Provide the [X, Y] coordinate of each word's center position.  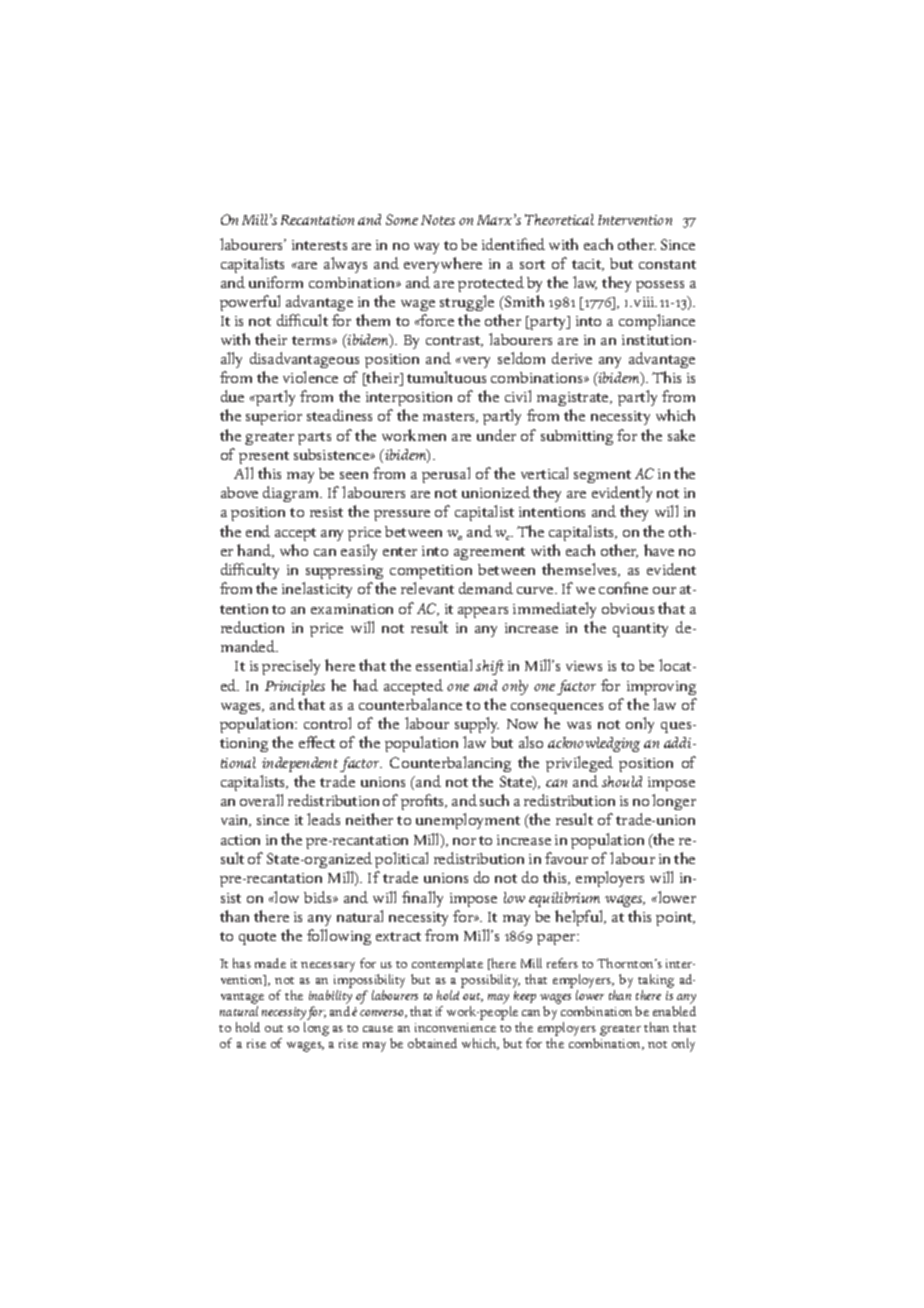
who [294, 550]
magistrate [574, 401]
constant [667, 264]
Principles [295, 687]
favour [566, 858]
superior [274, 418]
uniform [276, 282]
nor [464, 841]
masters [450, 417]
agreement [489, 553]
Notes [438, 220]
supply [477, 725]
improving [661, 688]
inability [330, 997]
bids [319, 897]
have [659, 550]
